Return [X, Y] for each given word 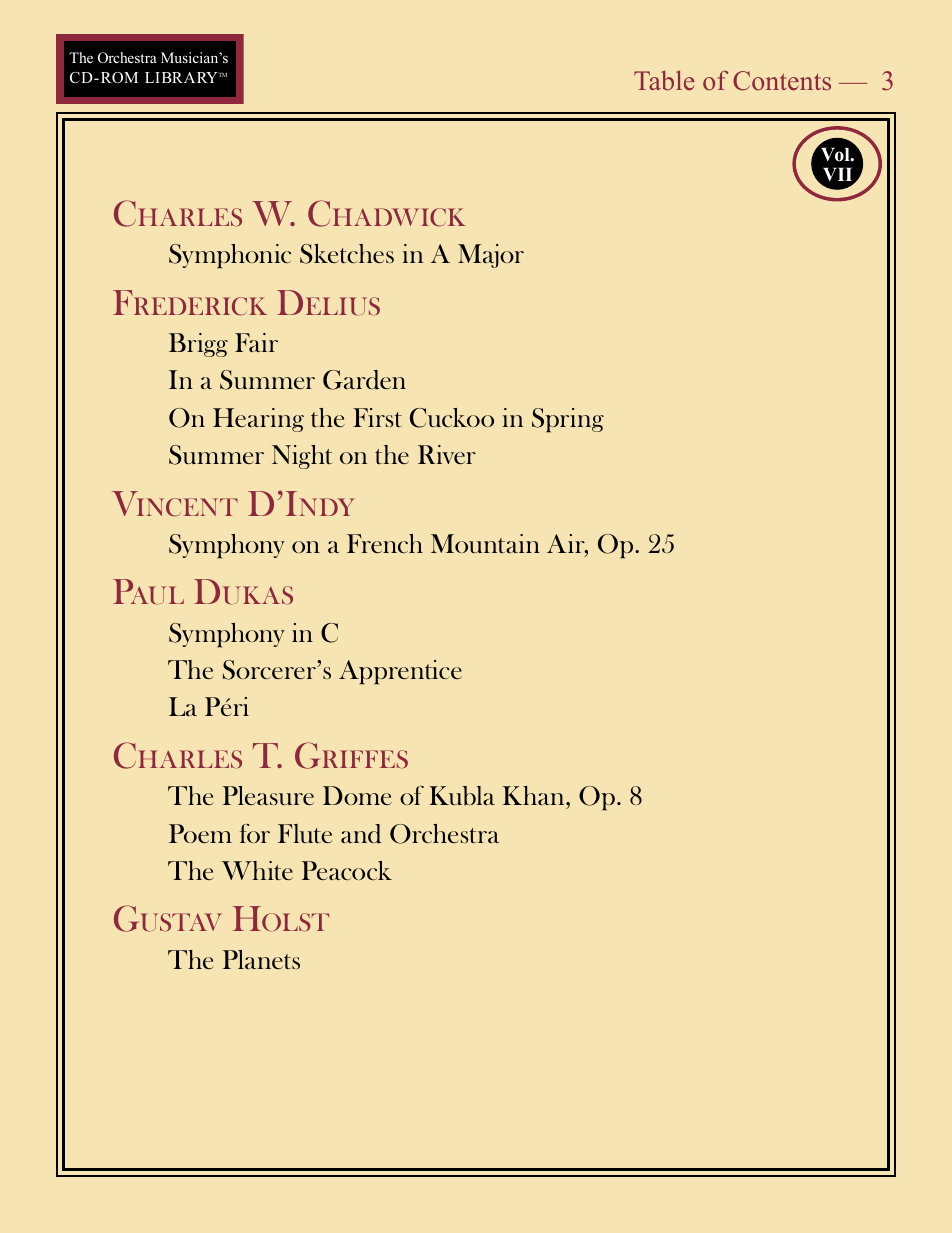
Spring [568, 420]
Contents [782, 81]
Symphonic [230, 256]
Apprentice [400, 672]
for [255, 833]
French [385, 543]
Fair [256, 342]
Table [664, 80]
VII [839, 175]
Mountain [485, 543]
